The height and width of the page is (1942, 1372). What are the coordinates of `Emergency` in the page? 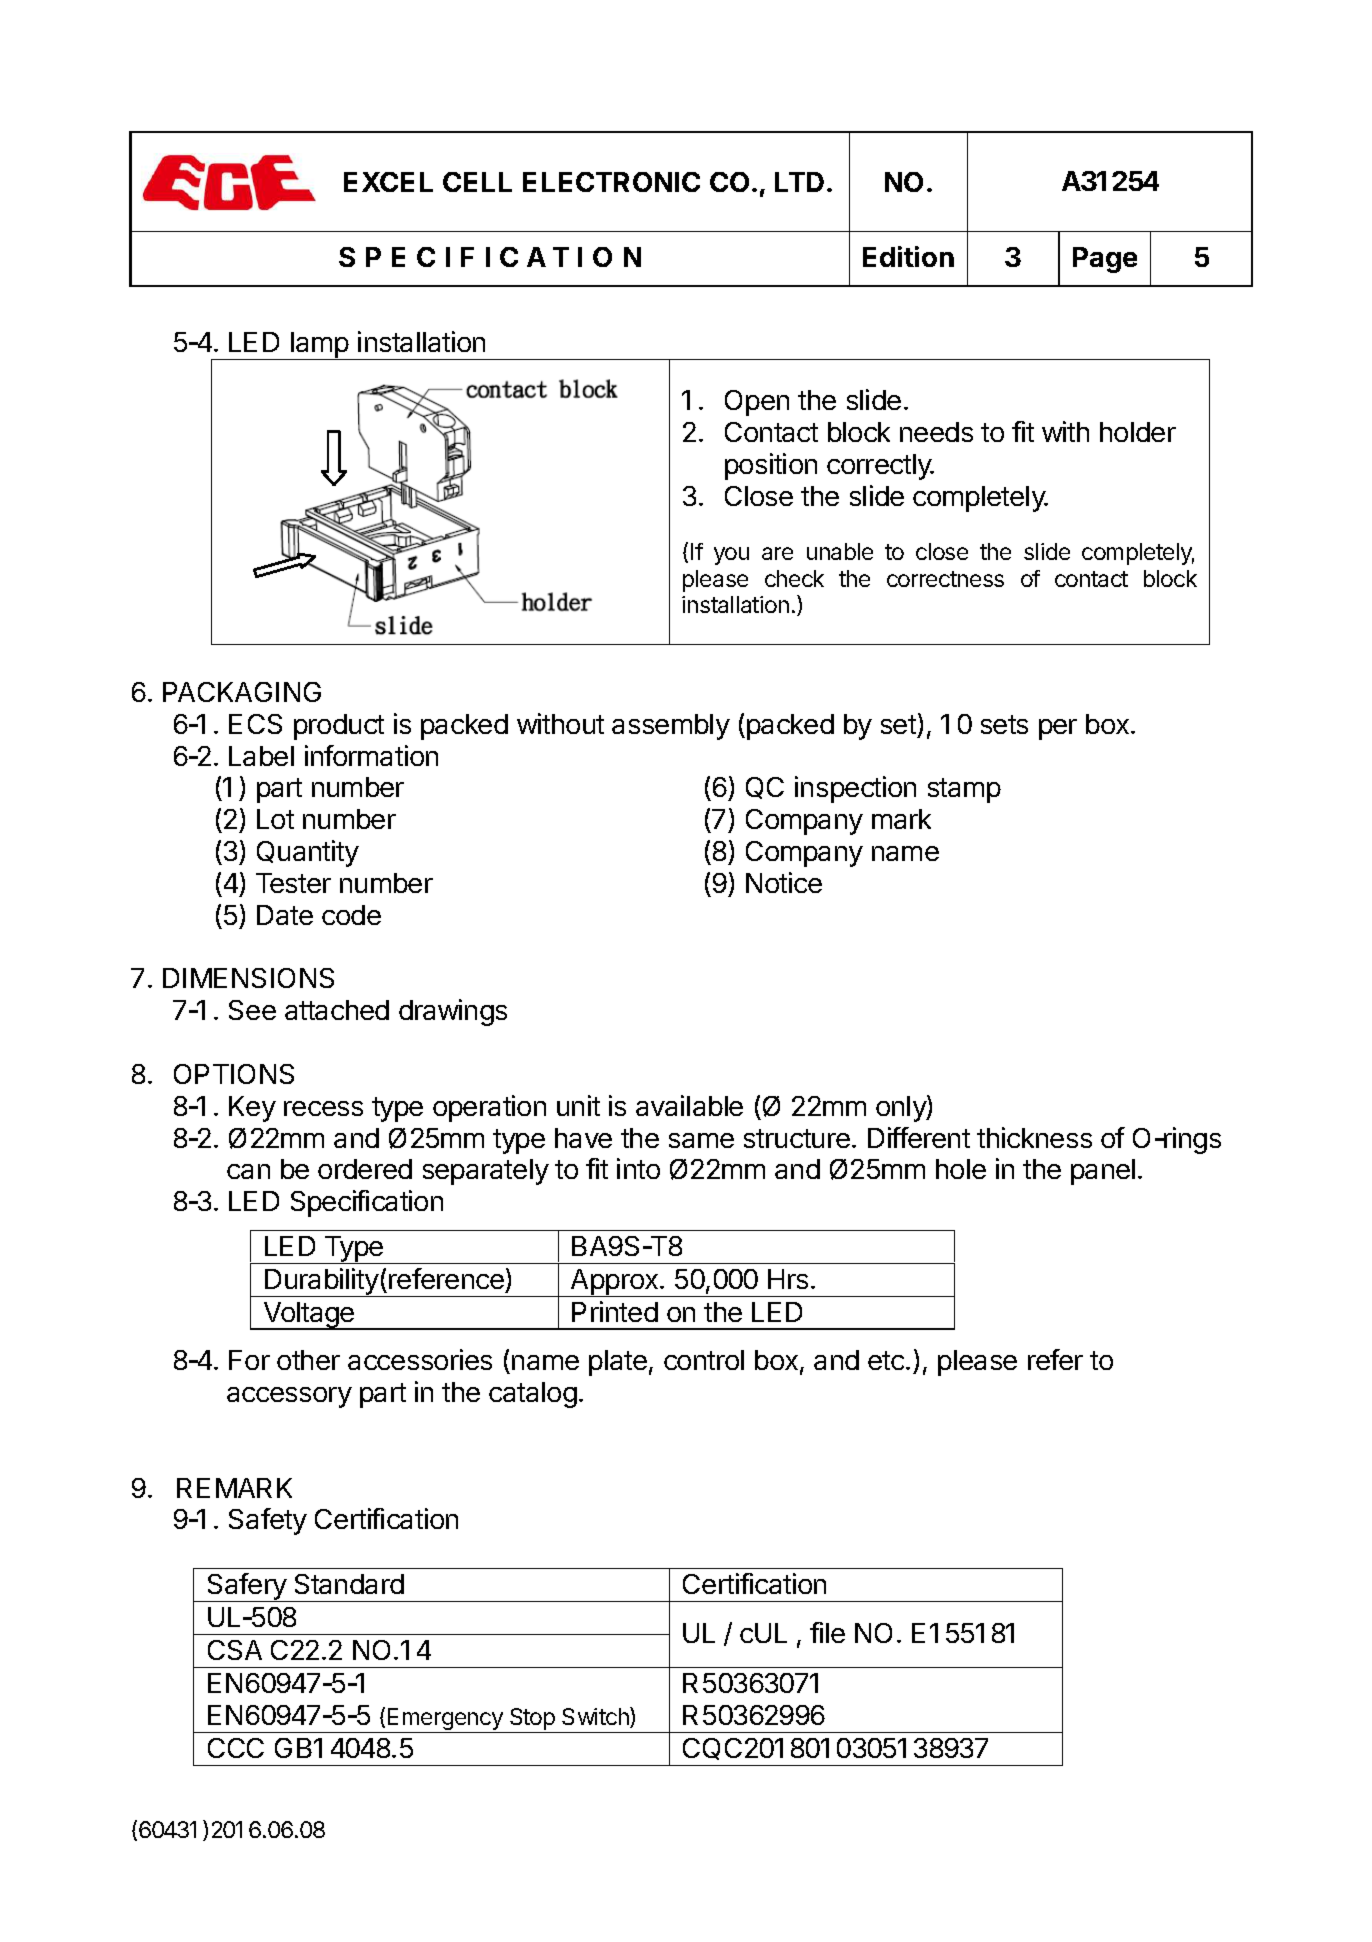 It's located at (445, 1720).
